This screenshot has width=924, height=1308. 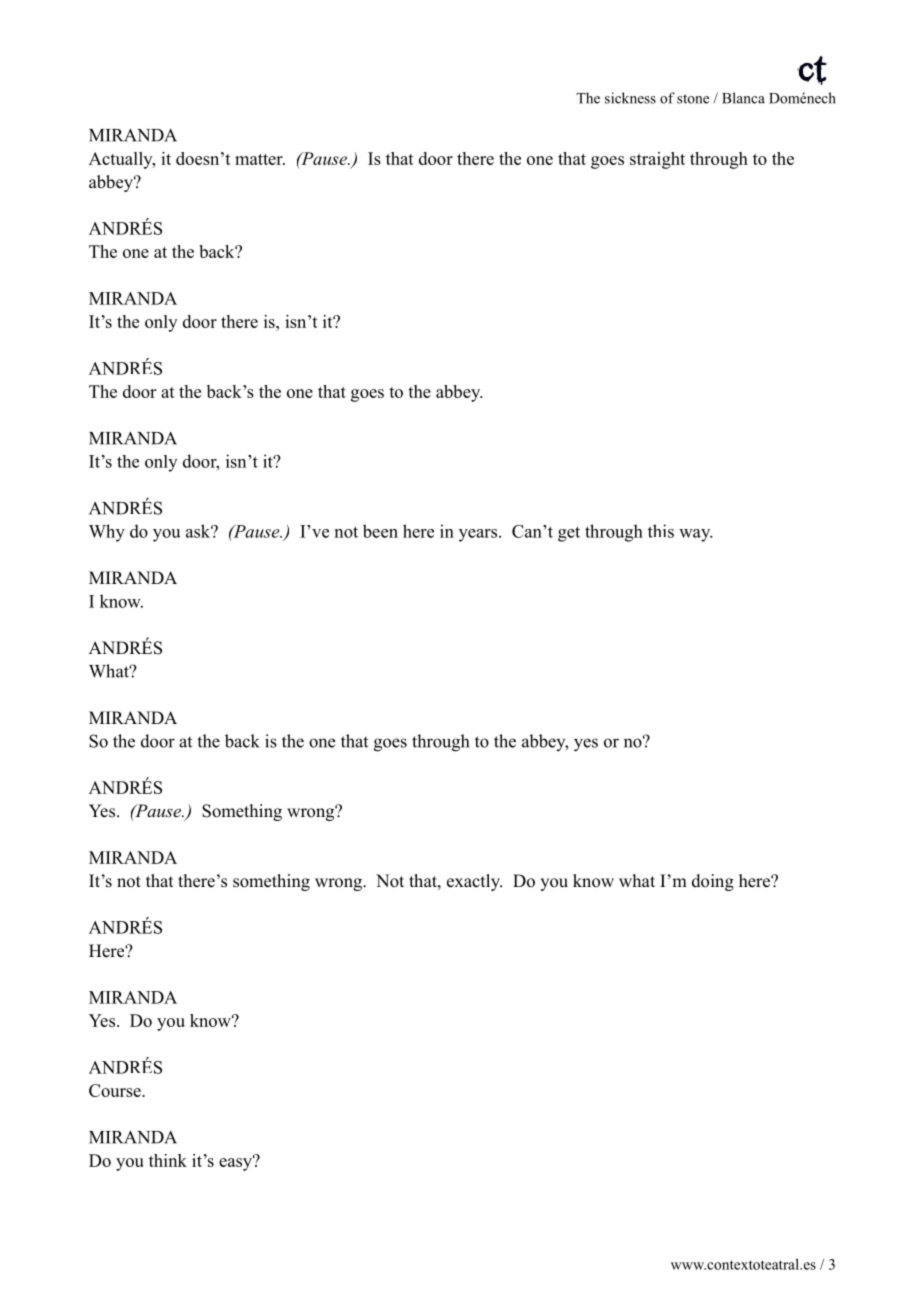 What do you see at coordinates (474, 882) in the screenshot?
I see `exactly` at bounding box center [474, 882].
